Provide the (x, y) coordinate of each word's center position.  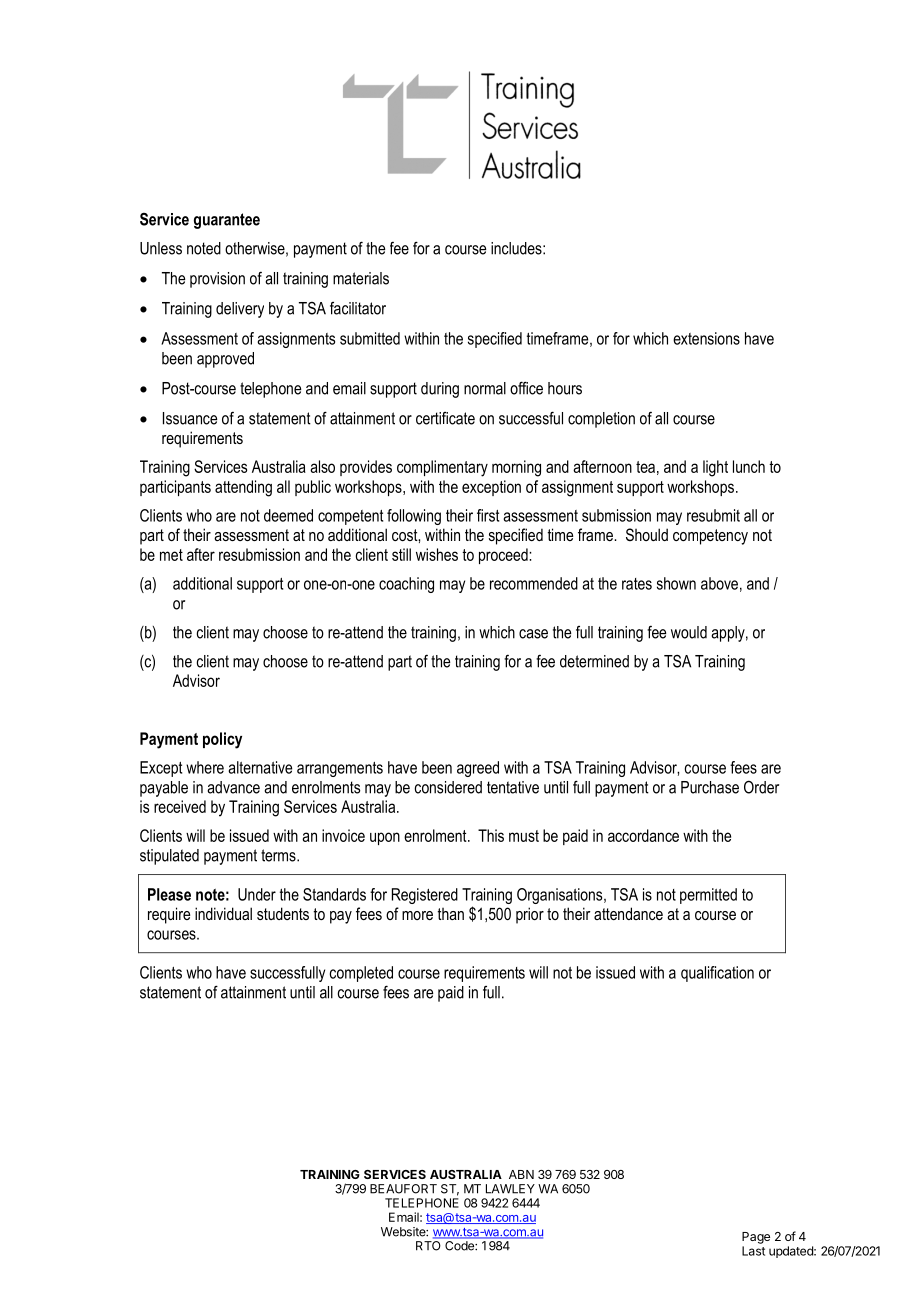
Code (460, 1246)
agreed (478, 769)
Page (756, 1238)
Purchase (710, 787)
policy (222, 740)
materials (361, 278)
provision (217, 280)
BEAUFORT (403, 1189)
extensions (706, 338)
